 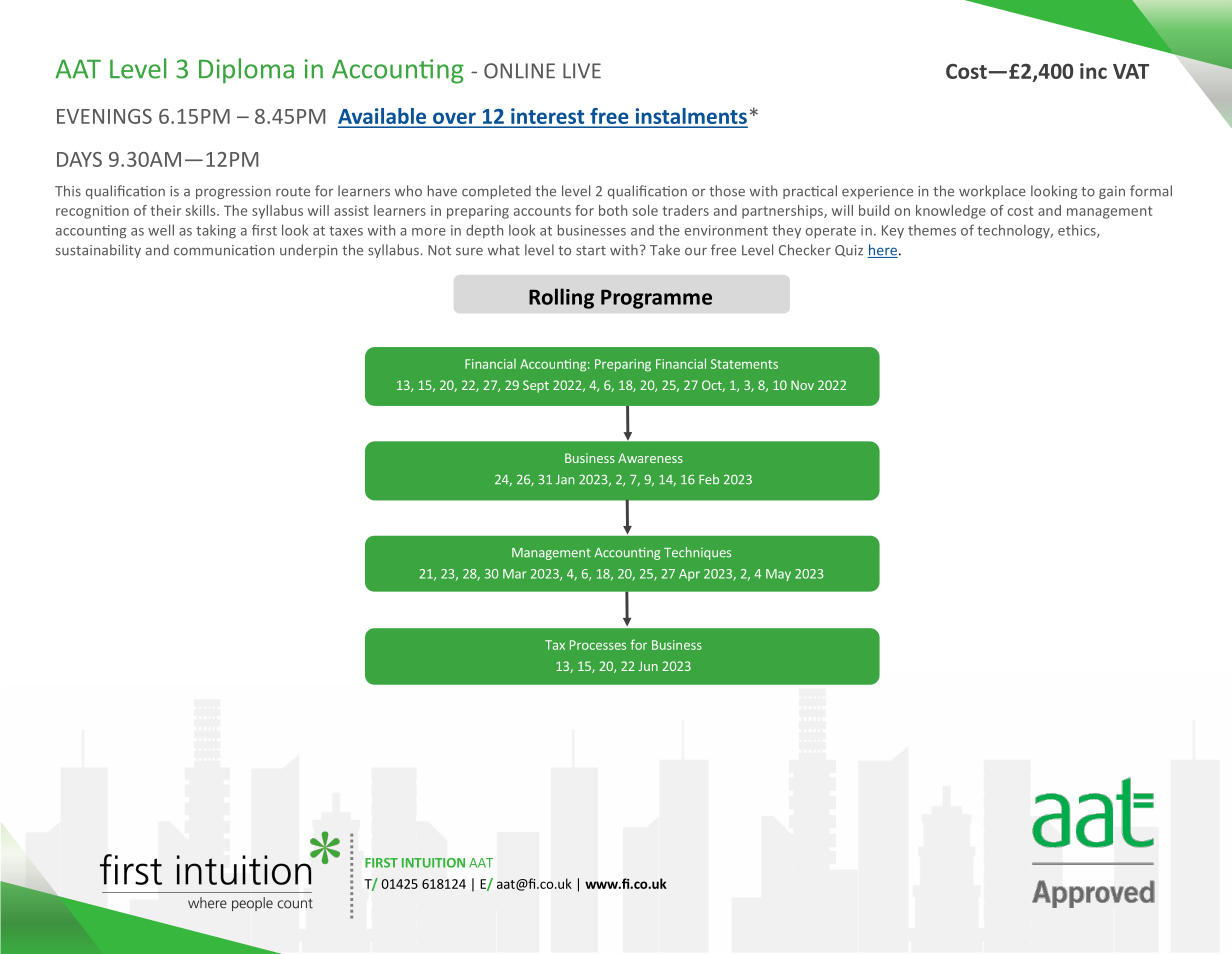 What do you see at coordinates (802, 385) in the document?
I see `Nov` at bounding box center [802, 385].
